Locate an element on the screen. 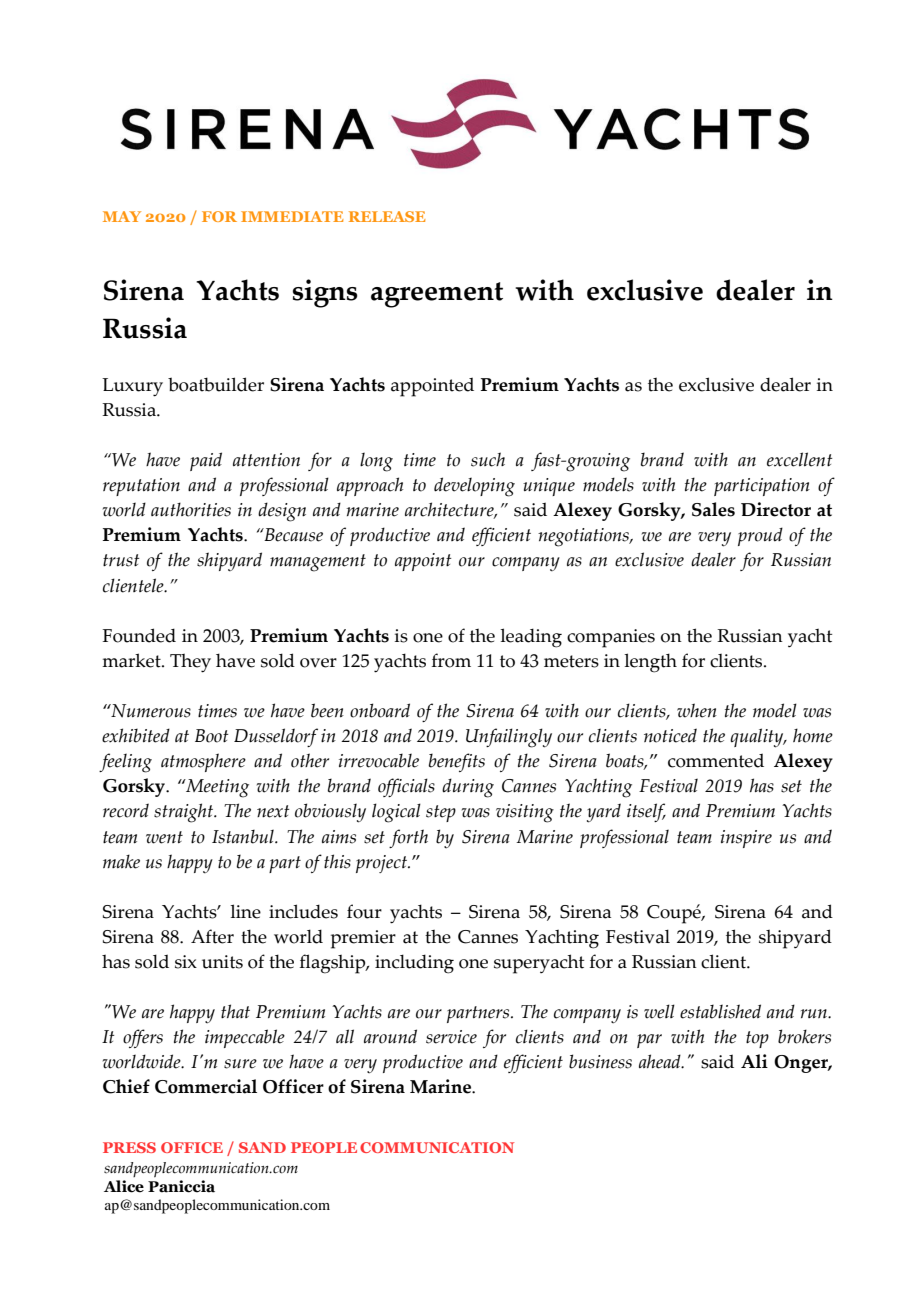 The height and width of the screenshot is (1305, 924). MAY is located at coordinates (122, 216).
